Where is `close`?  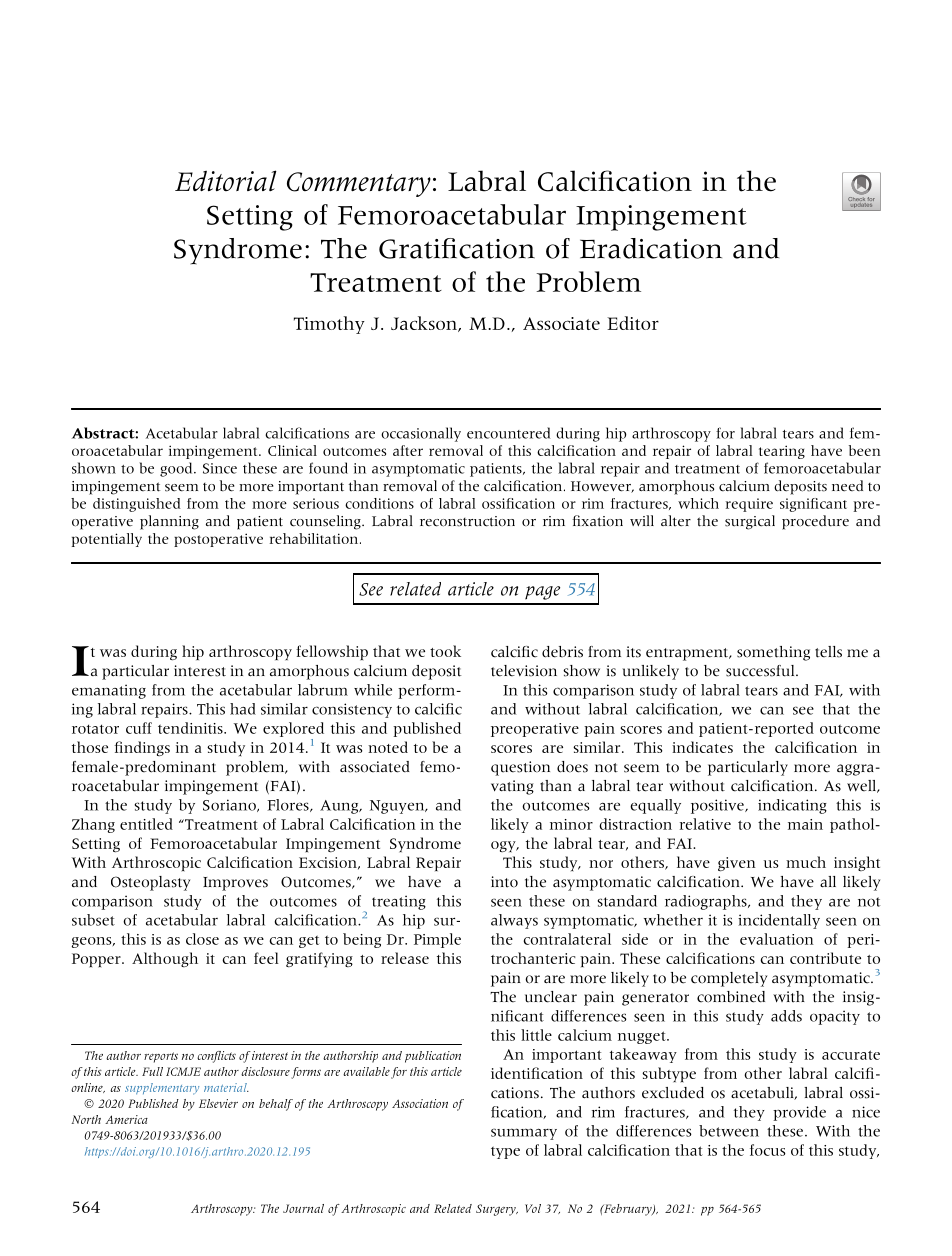
close is located at coordinates (202, 939).
